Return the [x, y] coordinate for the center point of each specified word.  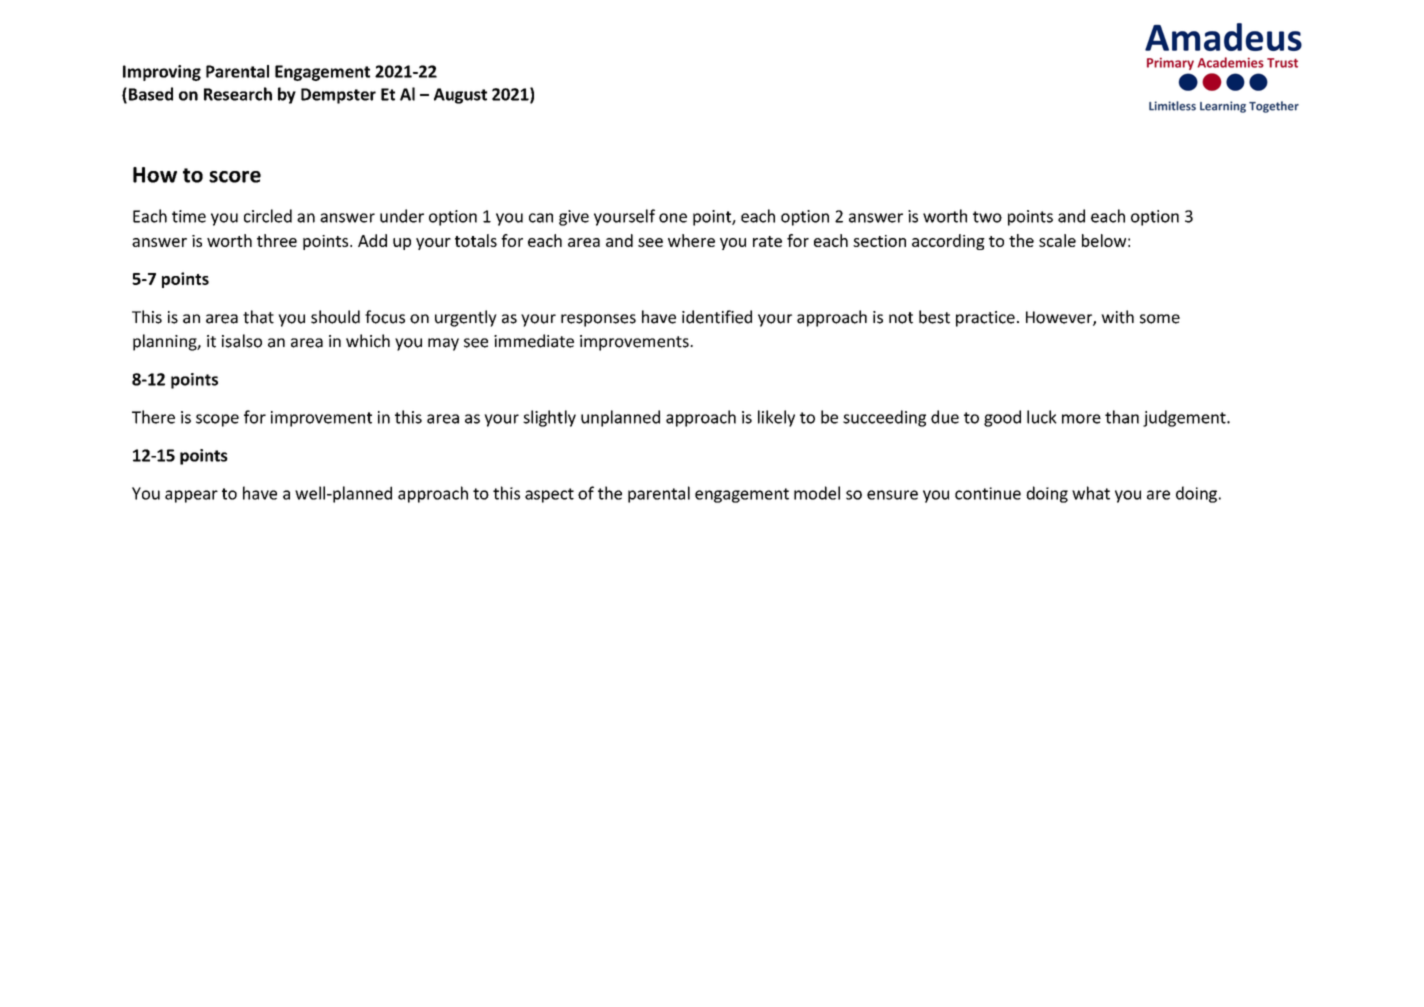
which [368, 341]
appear [191, 496]
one [673, 218]
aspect [549, 495]
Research [238, 94]
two [987, 217]
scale [1057, 240]
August [460, 96]
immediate [534, 341]
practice [985, 319]
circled [268, 216]
